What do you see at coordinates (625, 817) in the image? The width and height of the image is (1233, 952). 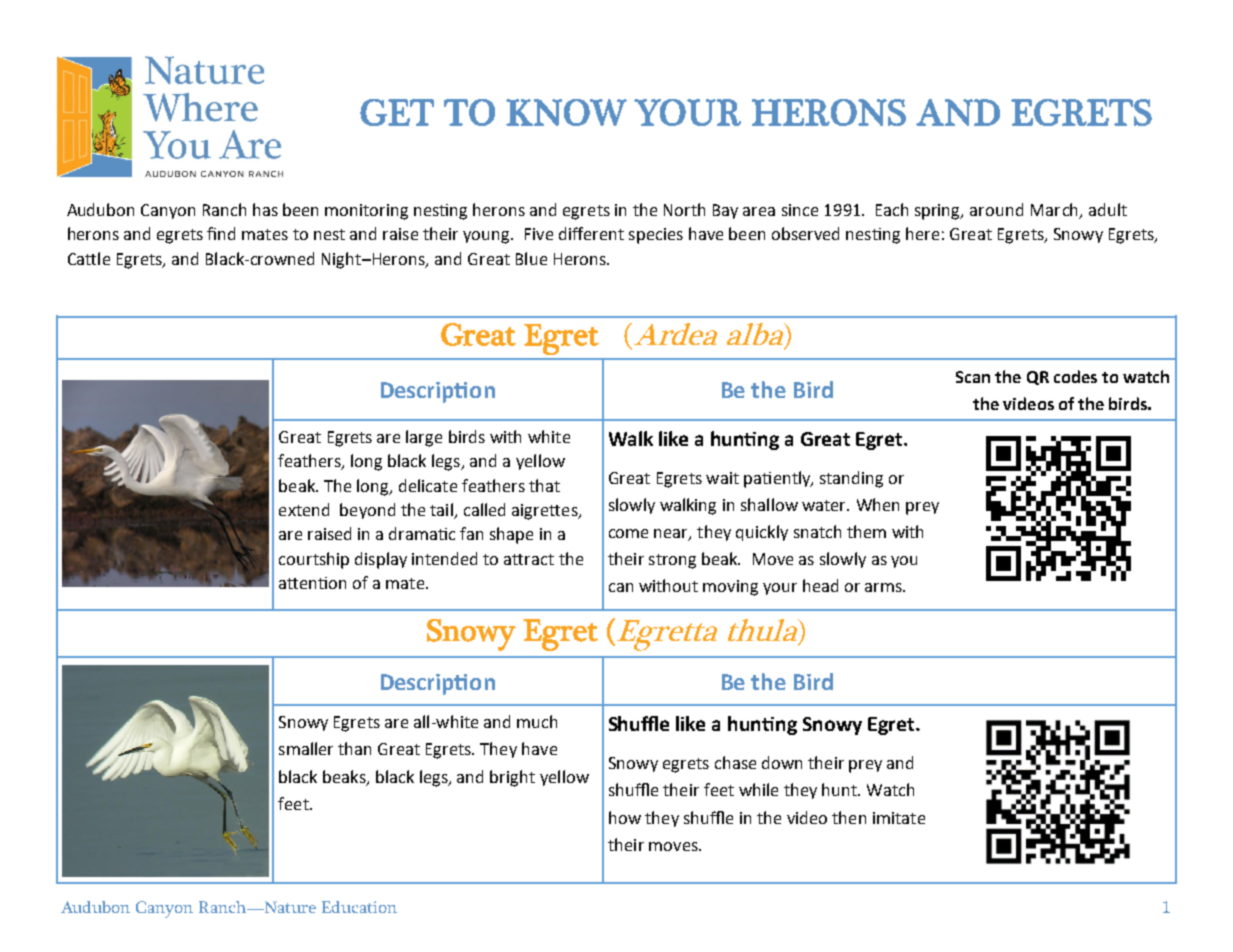 I see `how` at bounding box center [625, 817].
